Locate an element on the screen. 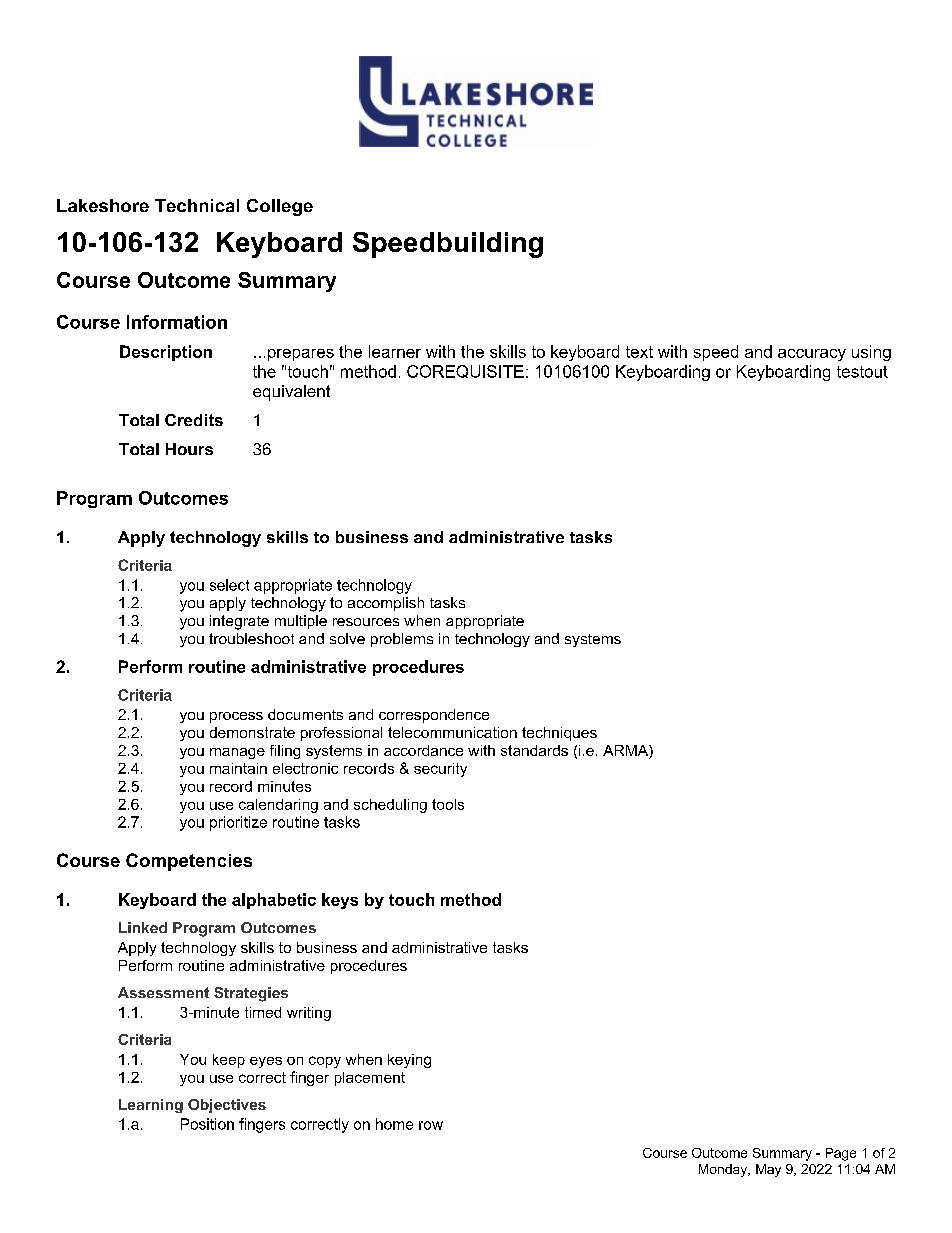  using is located at coordinates (871, 353).
